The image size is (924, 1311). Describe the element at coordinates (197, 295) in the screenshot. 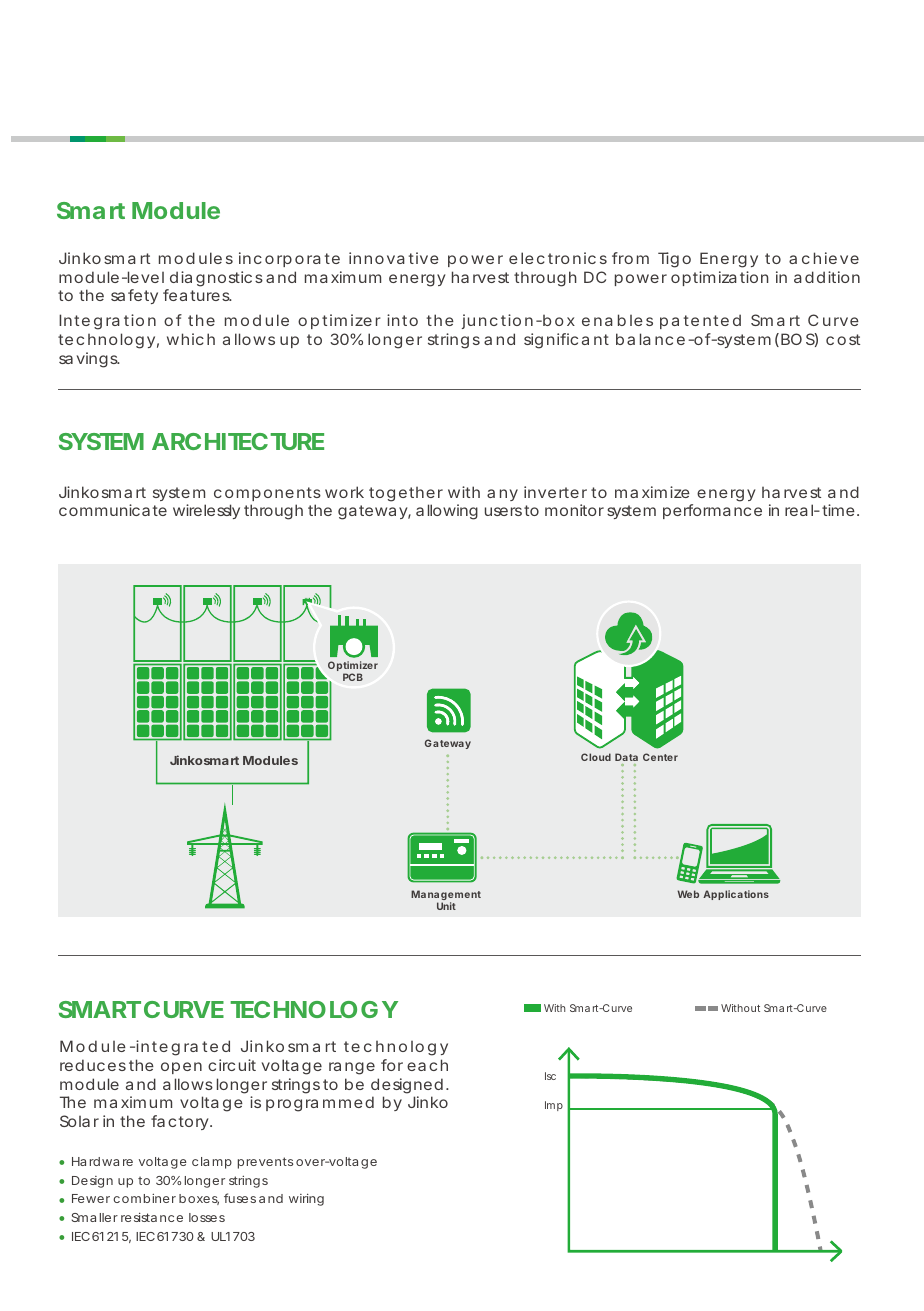

I see `features` at that location.
